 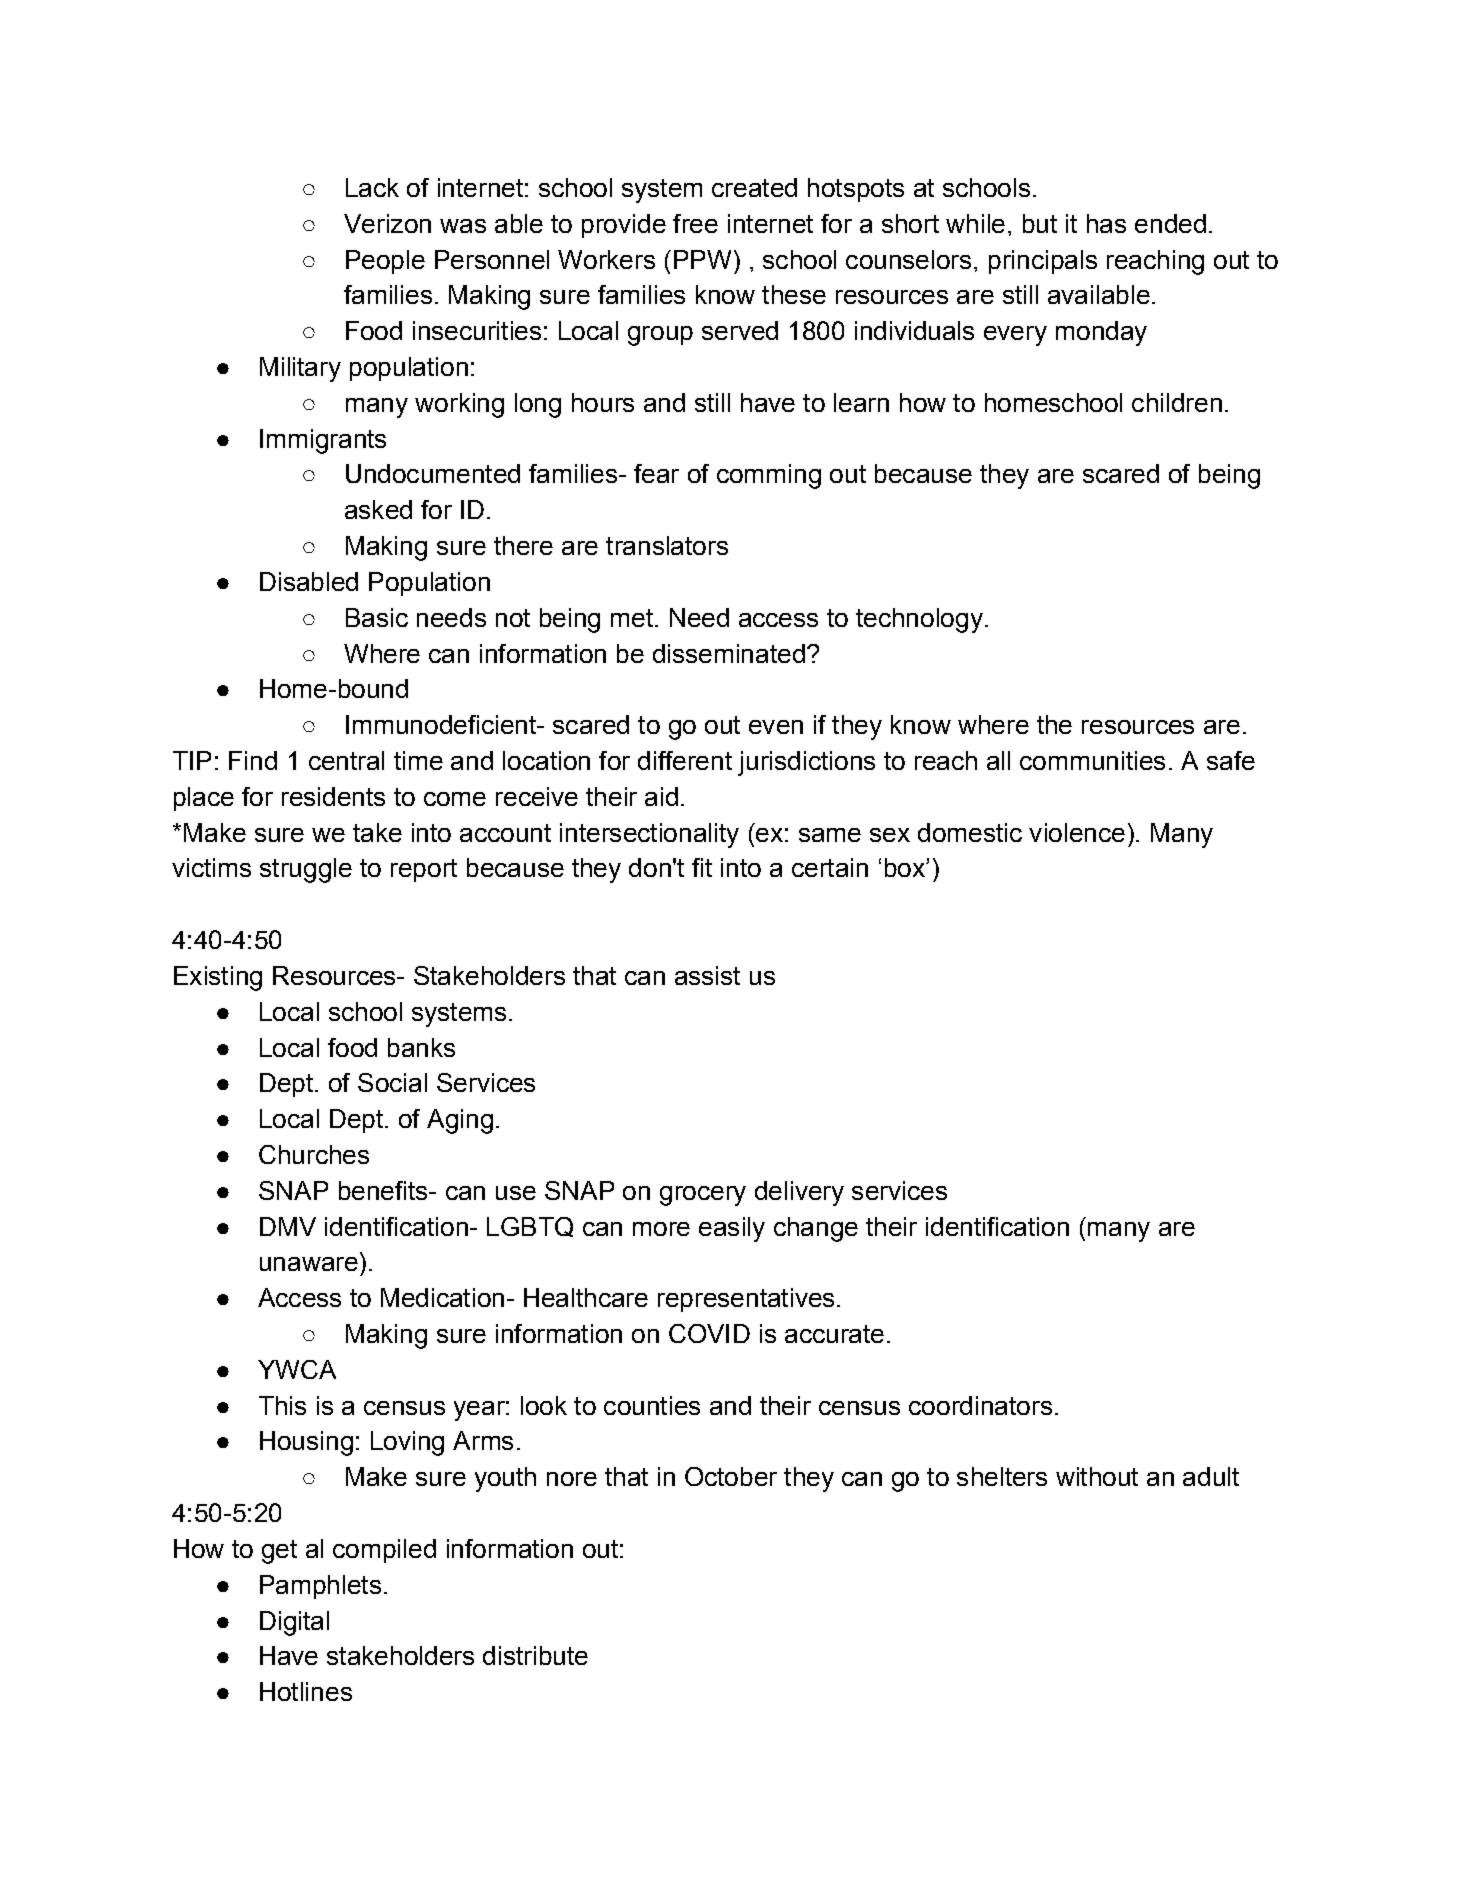 I want to click on violence, so click(x=1077, y=832).
